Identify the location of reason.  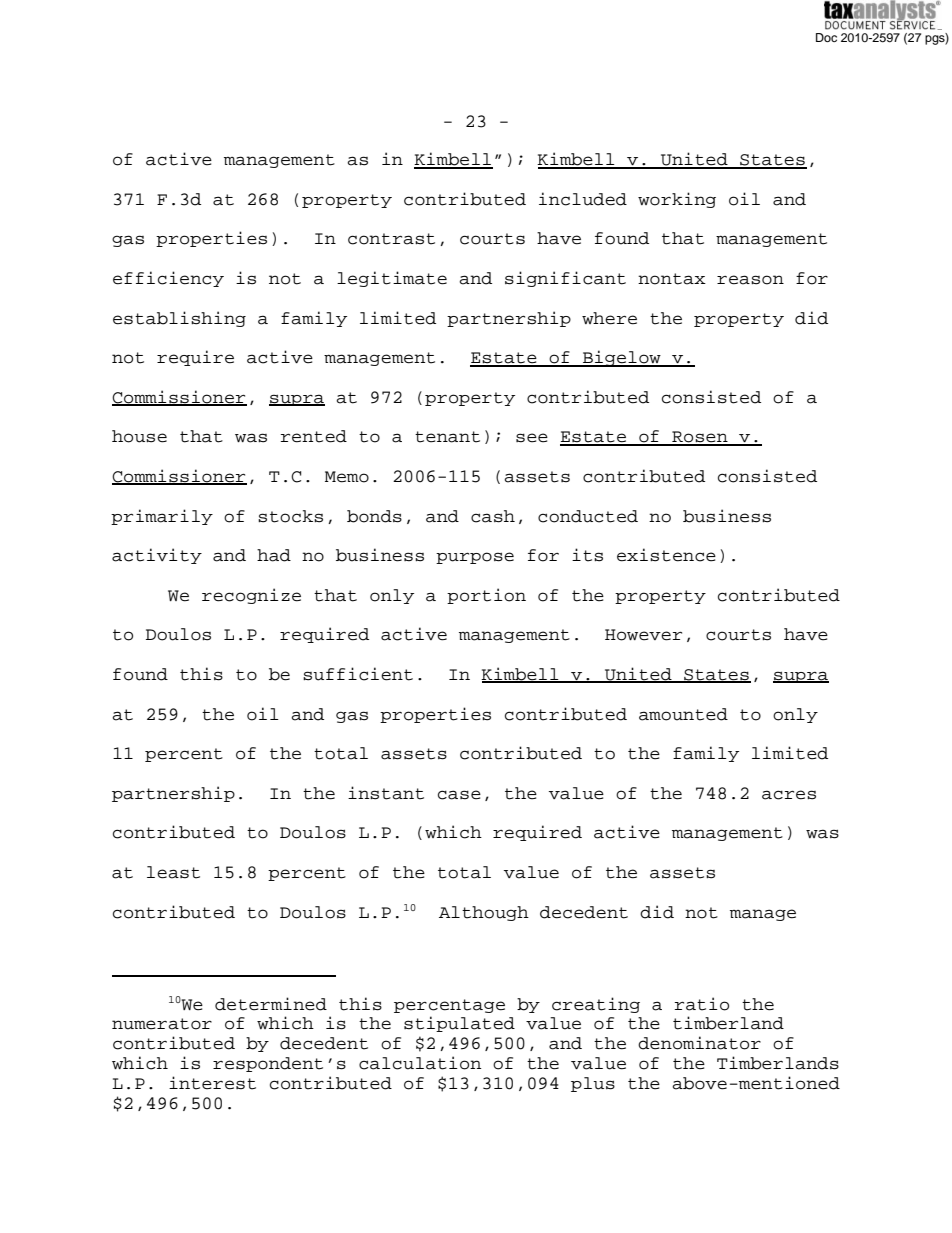
(750, 280).
